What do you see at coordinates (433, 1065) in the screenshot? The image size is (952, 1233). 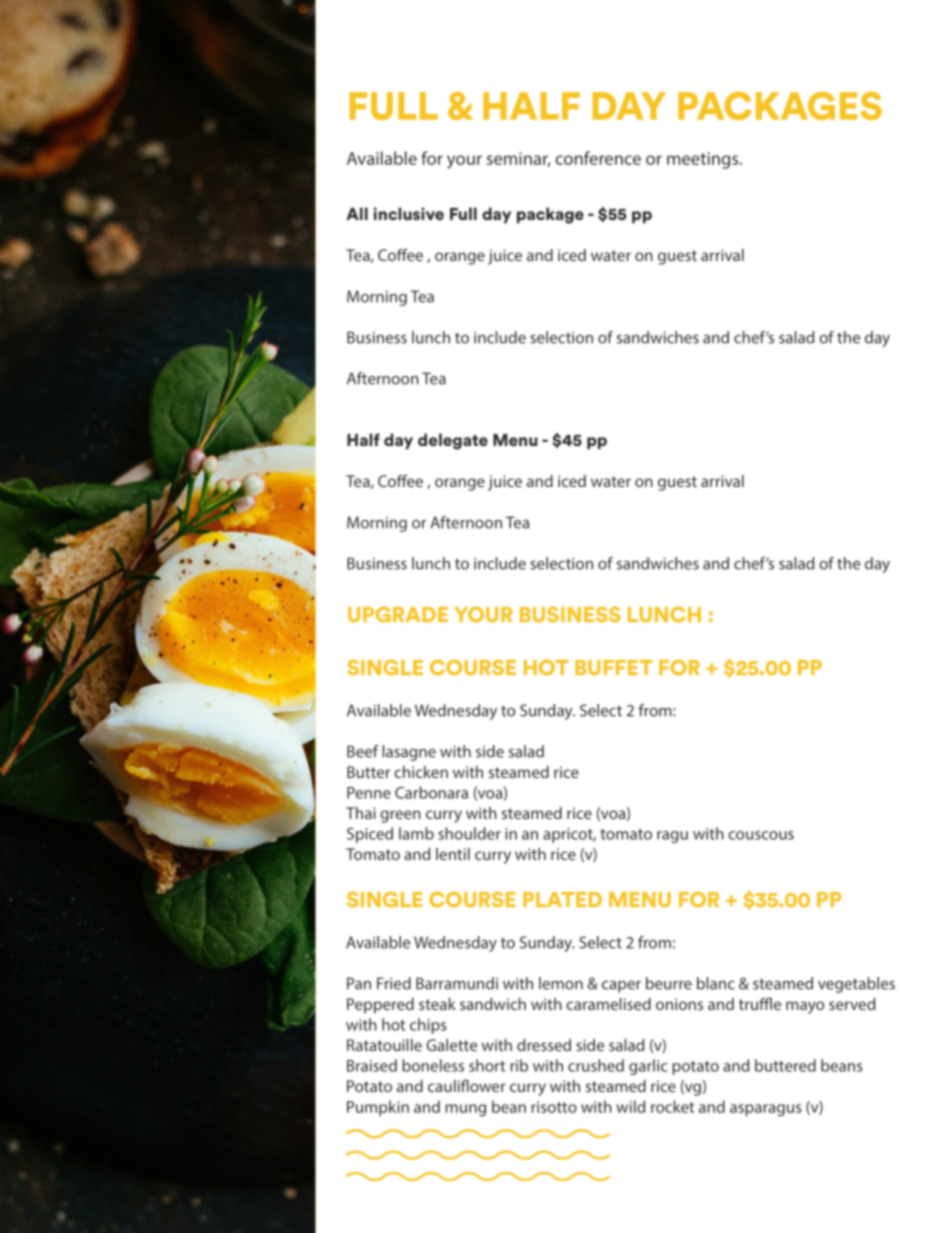 I see `boneless` at bounding box center [433, 1065].
